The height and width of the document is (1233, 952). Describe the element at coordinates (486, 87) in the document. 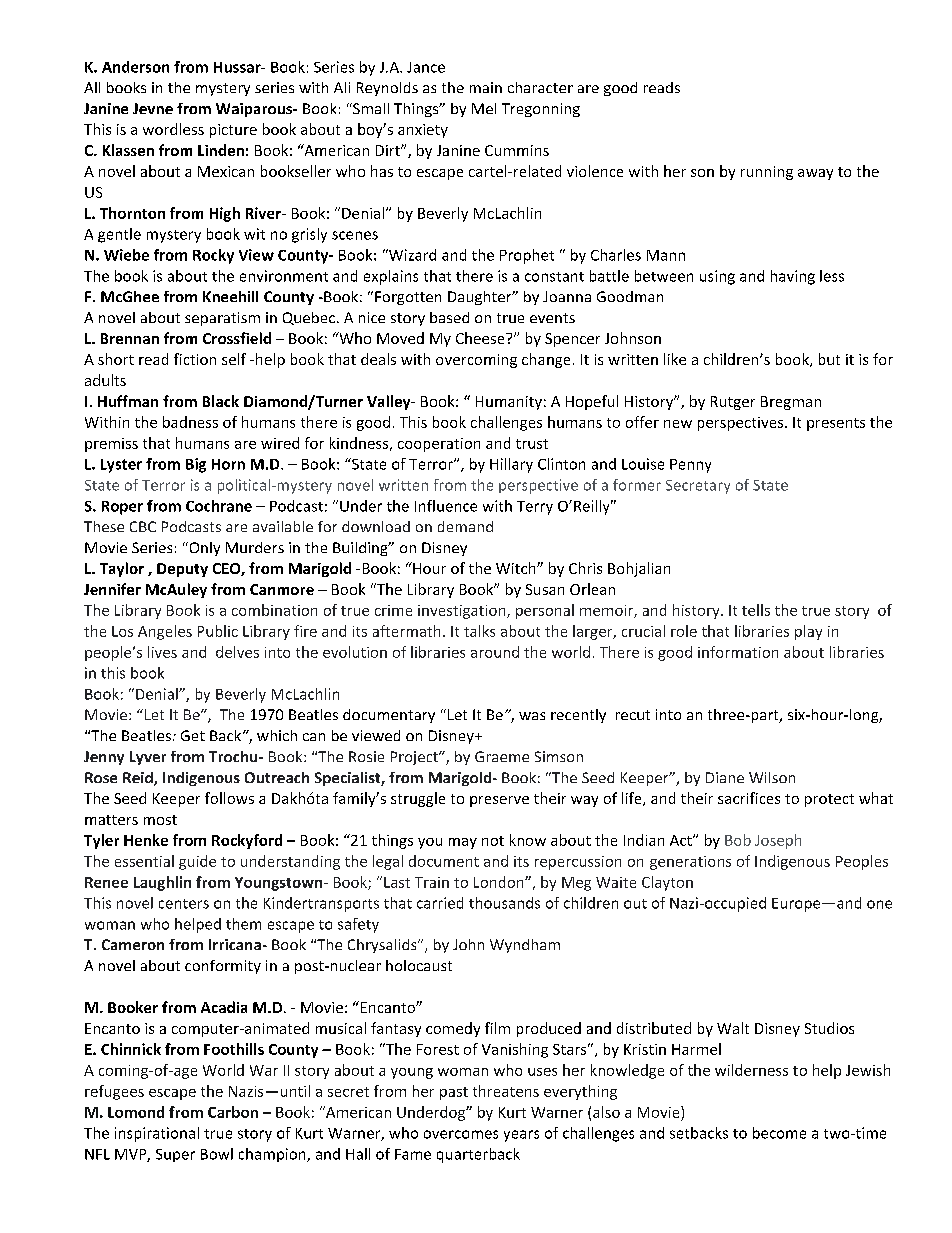

I see `main` at that location.
